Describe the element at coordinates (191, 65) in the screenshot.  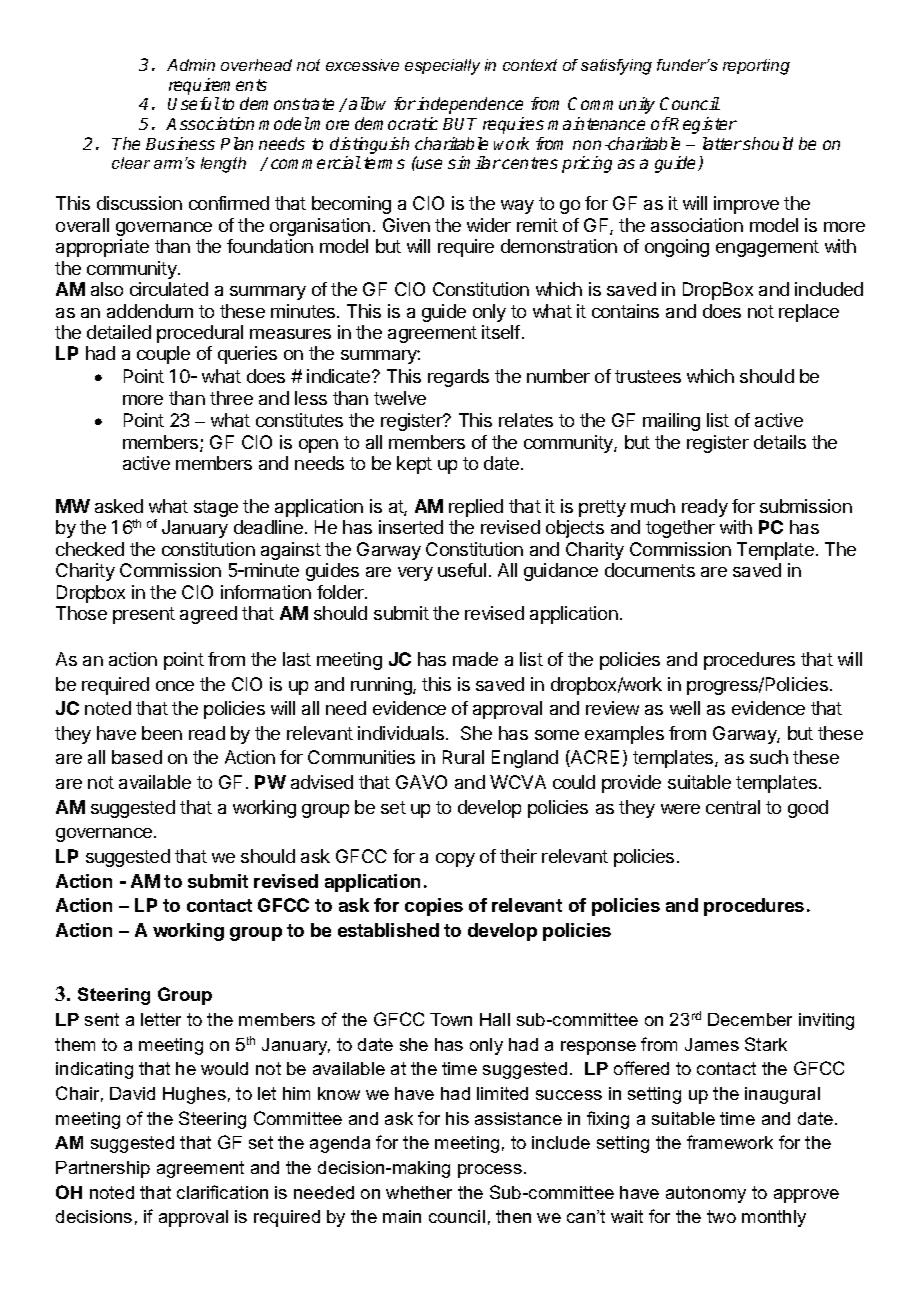
I see `Admin` at that location.
